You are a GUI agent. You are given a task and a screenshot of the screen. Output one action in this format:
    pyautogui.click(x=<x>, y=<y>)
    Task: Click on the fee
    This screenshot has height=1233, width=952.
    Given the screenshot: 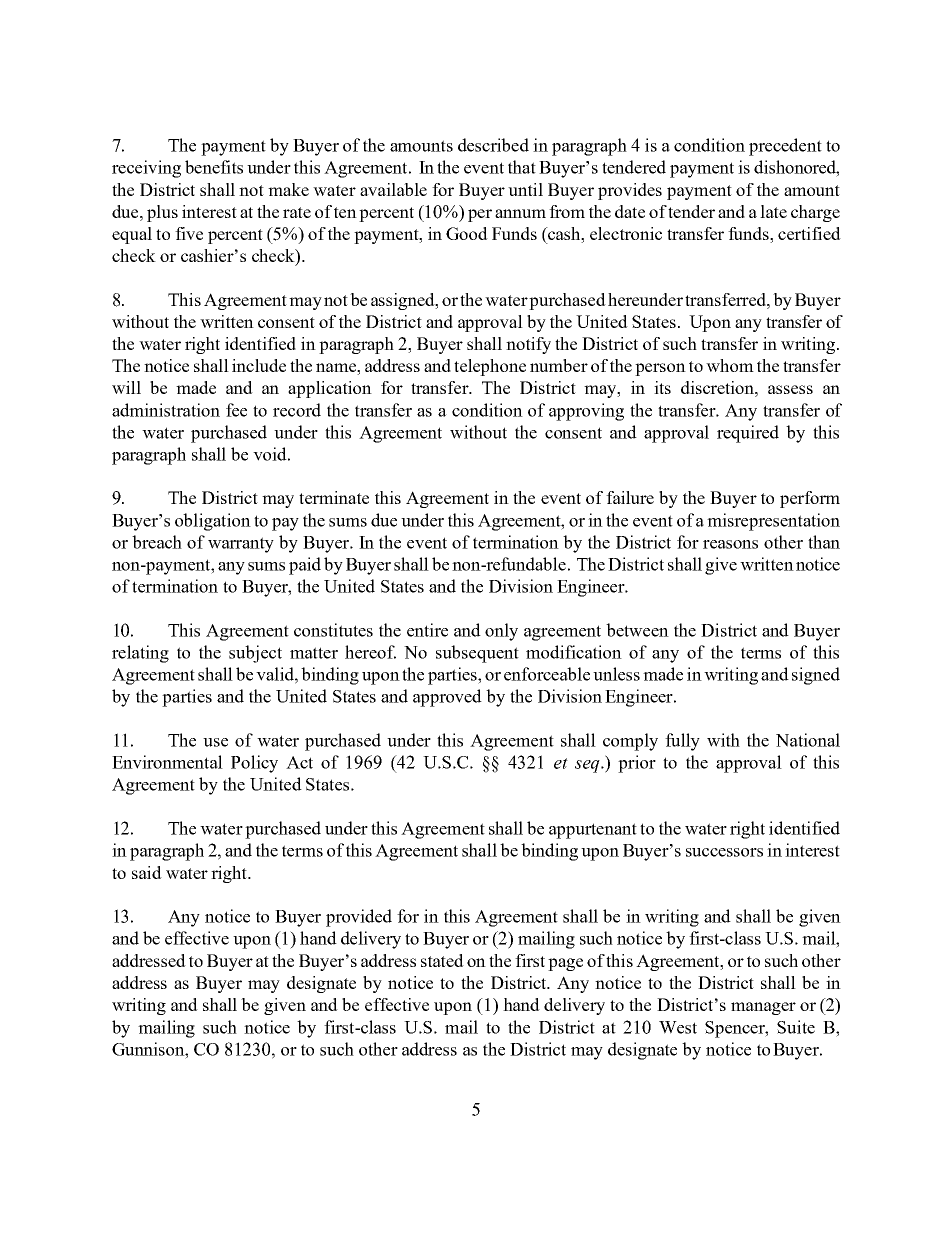 What is the action you would take?
    pyautogui.click(x=236, y=410)
